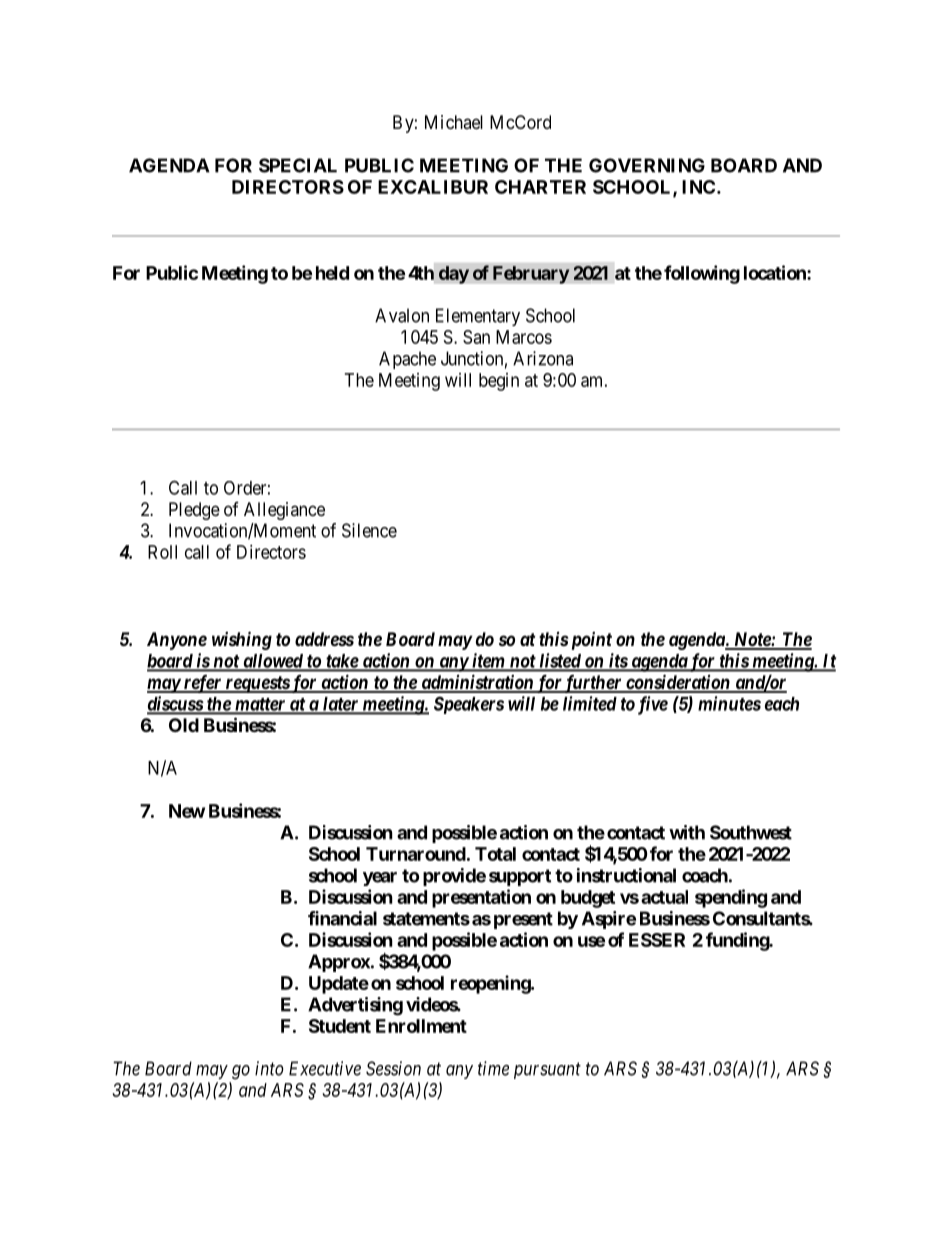 Image resolution: width=952 pixels, height=1233 pixels. Describe the element at coordinates (752, 640) in the screenshot. I see `Note` at that location.
